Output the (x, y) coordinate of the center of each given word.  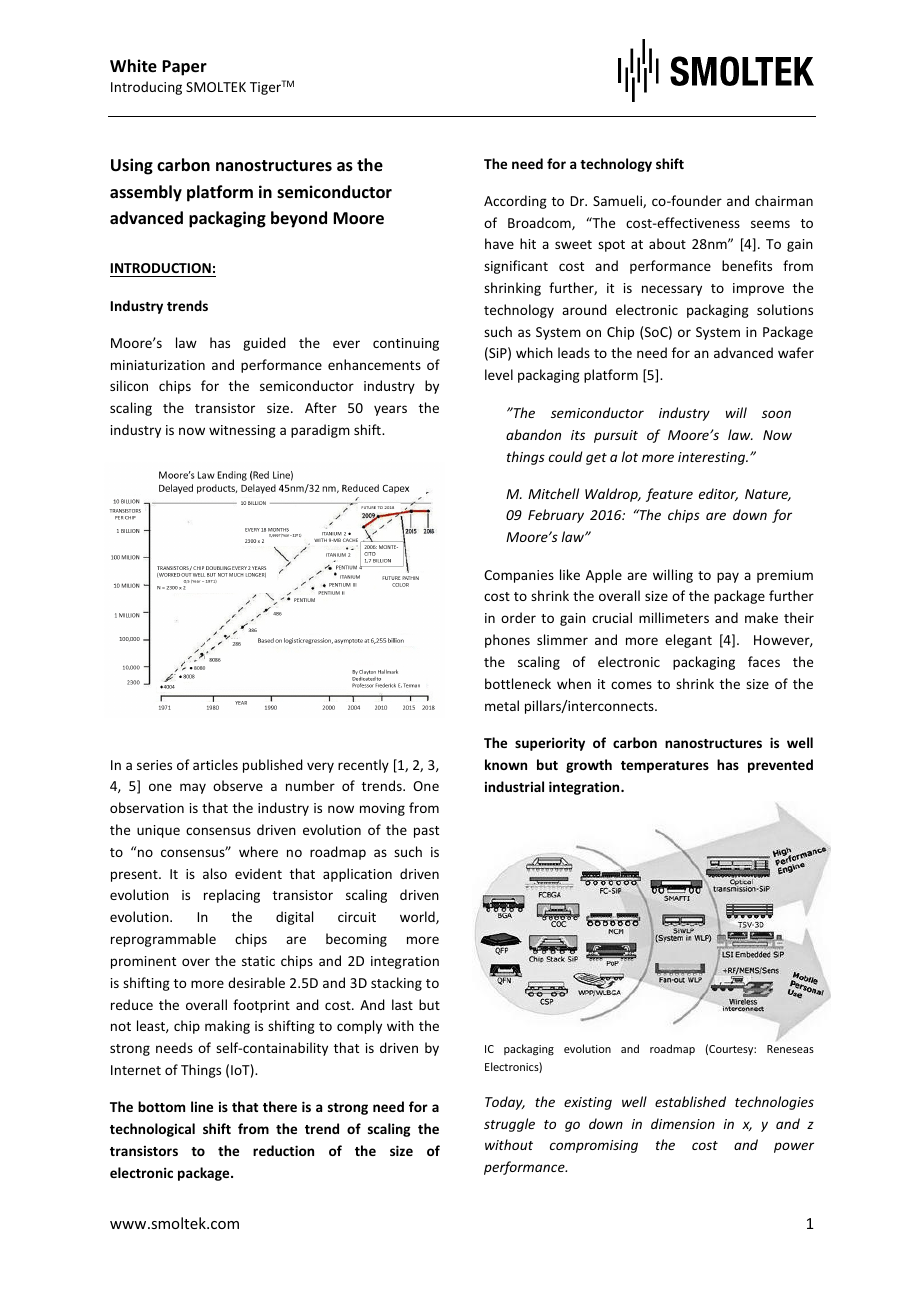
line (202, 1106)
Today (505, 1103)
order (518, 617)
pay (728, 577)
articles (215, 764)
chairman (784, 200)
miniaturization (158, 365)
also (215, 873)
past (426, 832)
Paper (184, 68)
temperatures (665, 767)
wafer (796, 352)
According (515, 202)
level (499, 374)
